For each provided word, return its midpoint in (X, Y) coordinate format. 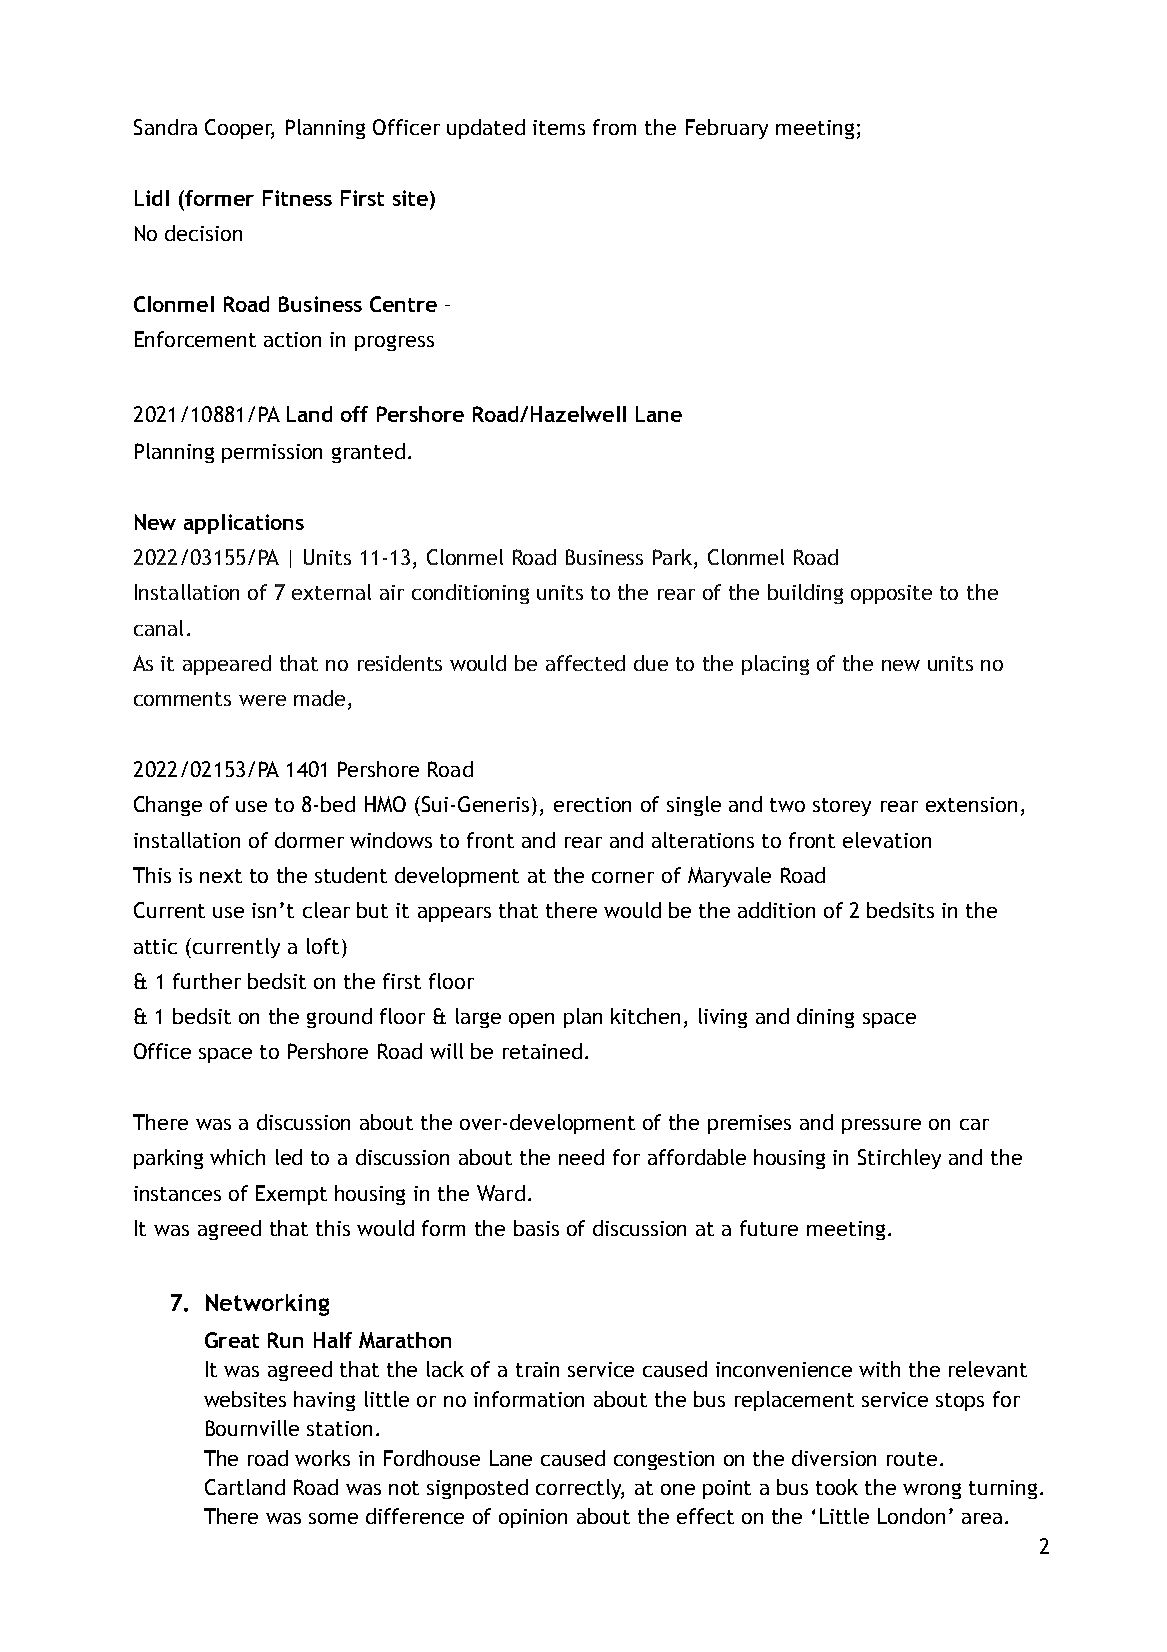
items (559, 127)
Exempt (291, 1195)
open (531, 1020)
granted (368, 453)
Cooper (239, 129)
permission (272, 453)
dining (825, 1018)
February (727, 129)
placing (775, 665)
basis (536, 1228)
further (207, 981)
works (322, 1458)
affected (585, 663)
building (805, 594)
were (262, 700)
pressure (881, 1126)
